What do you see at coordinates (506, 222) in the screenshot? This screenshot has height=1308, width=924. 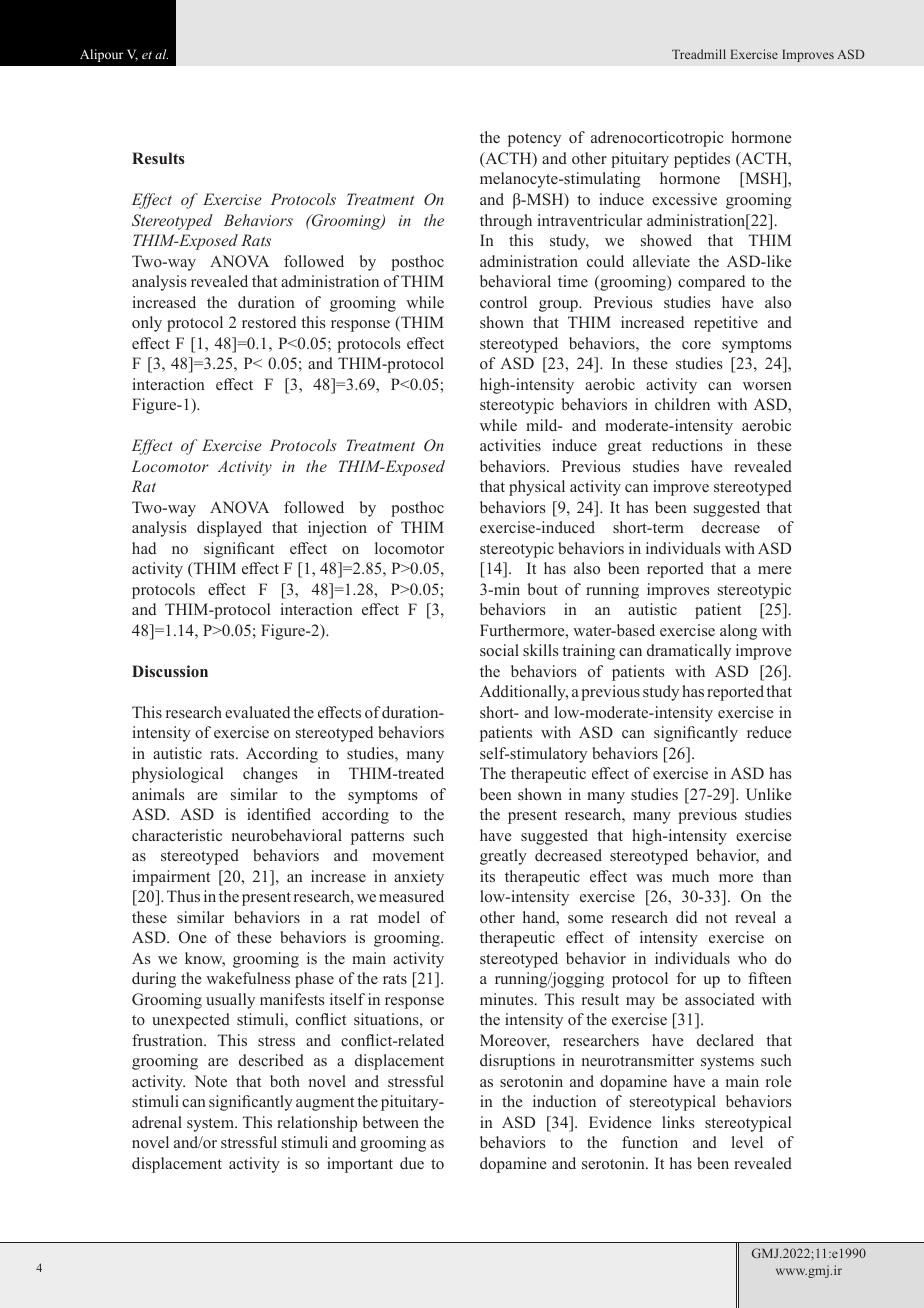 I see `through` at bounding box center [506, 222].
